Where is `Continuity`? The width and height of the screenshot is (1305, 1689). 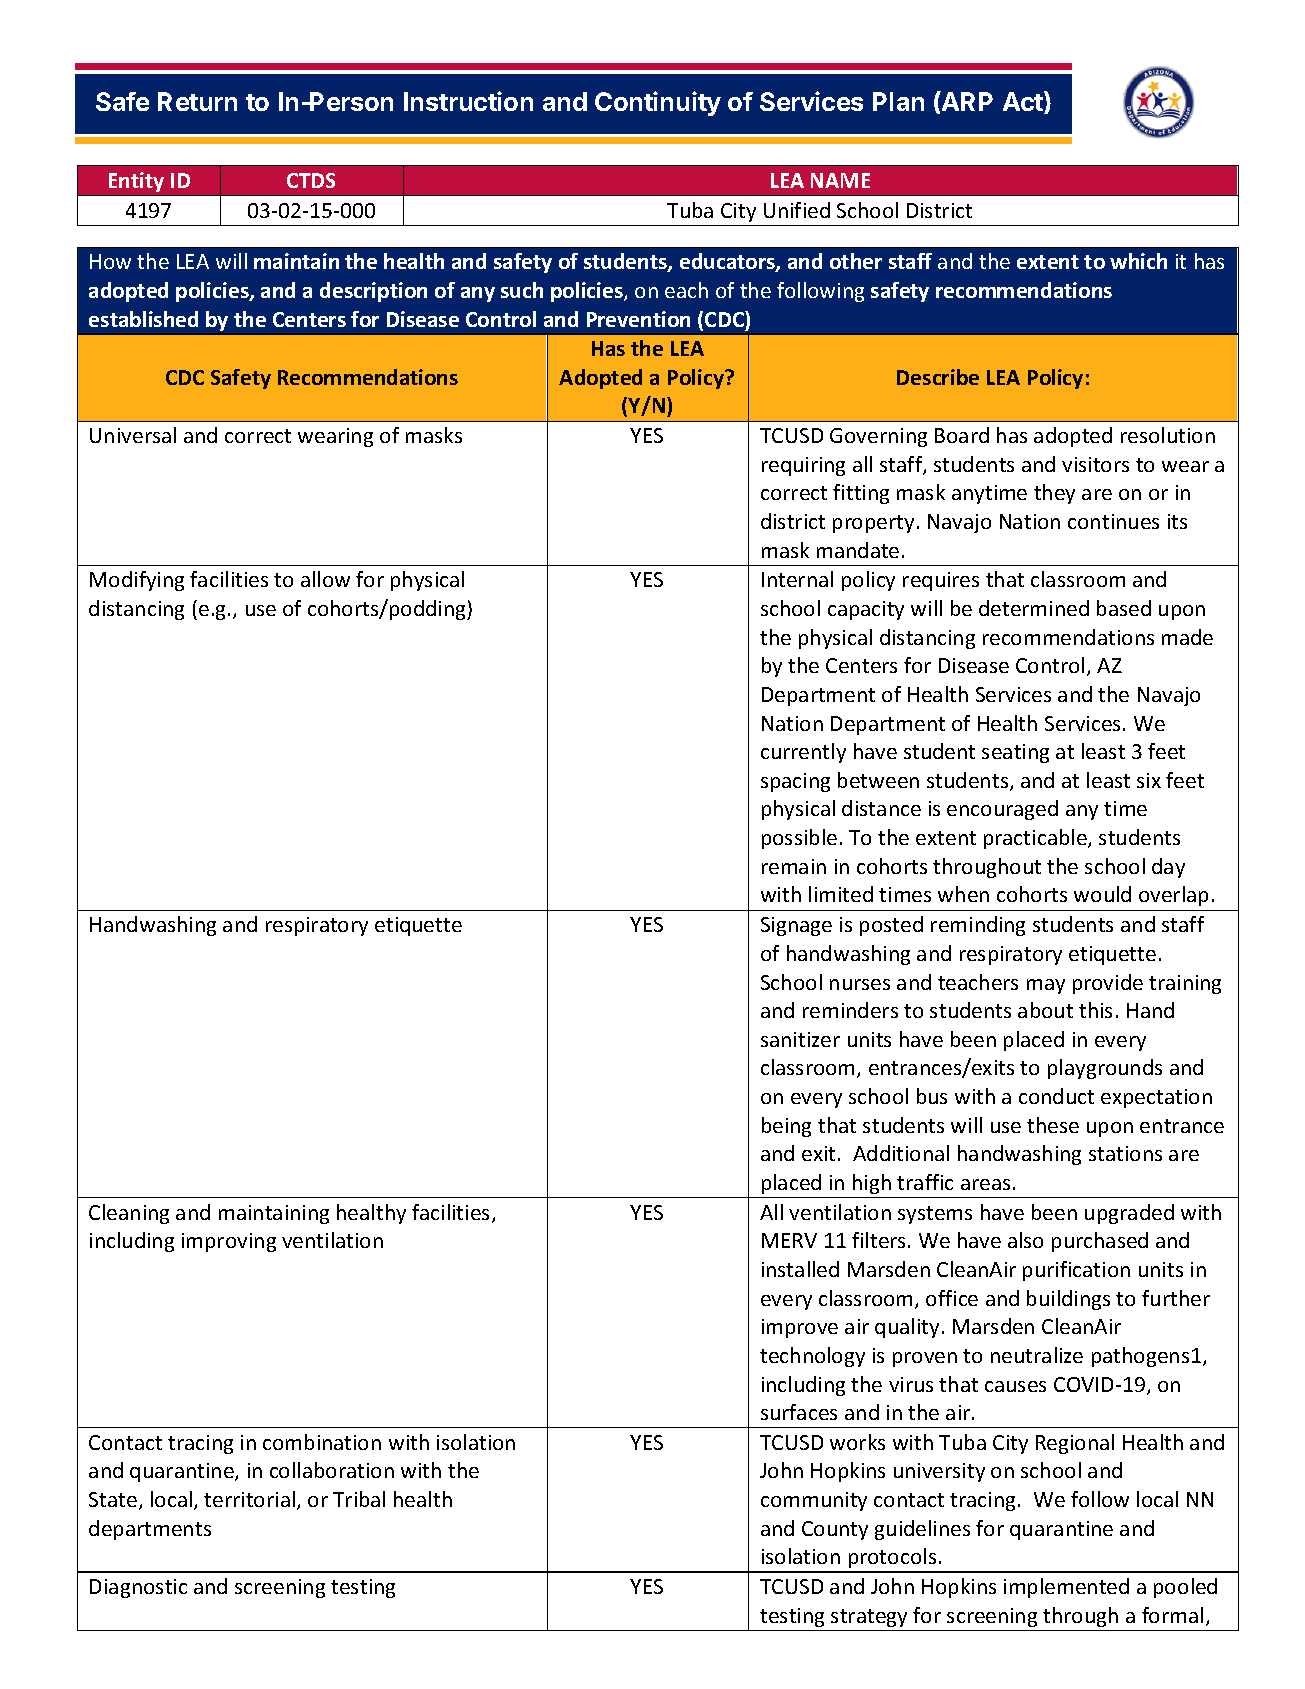
Continuity is located at coordinates (658, 103).
